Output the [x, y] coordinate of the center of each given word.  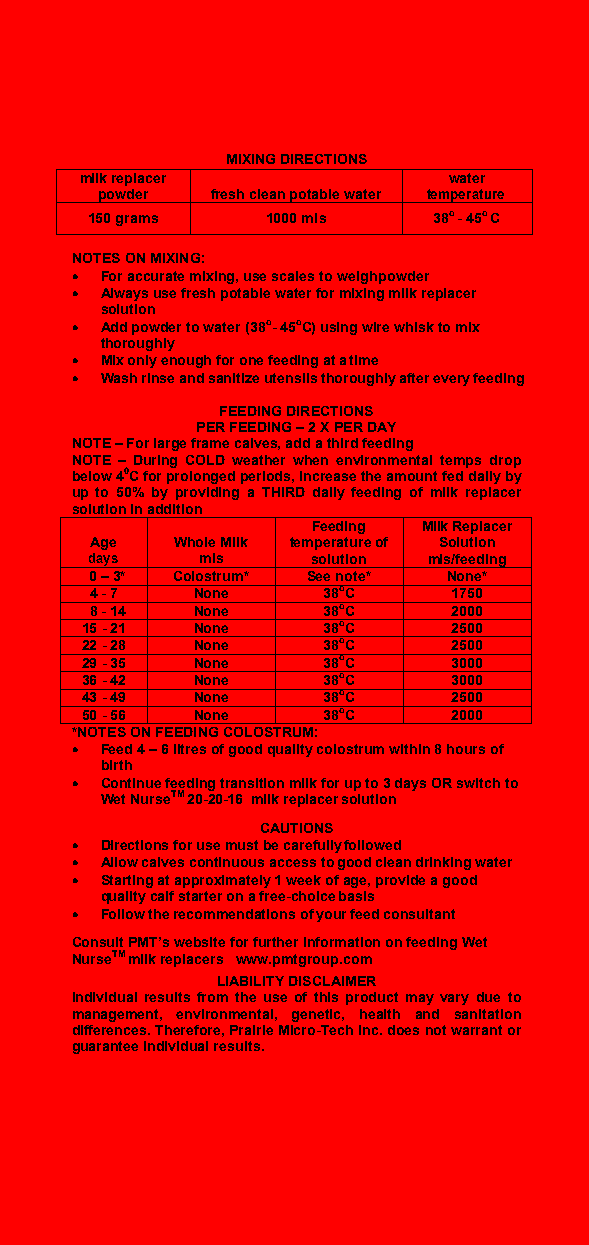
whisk [414, 327]
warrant [476, 1030]
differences [111, 1030]
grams [137, 220]
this [326, 997]
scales [293, 276]
